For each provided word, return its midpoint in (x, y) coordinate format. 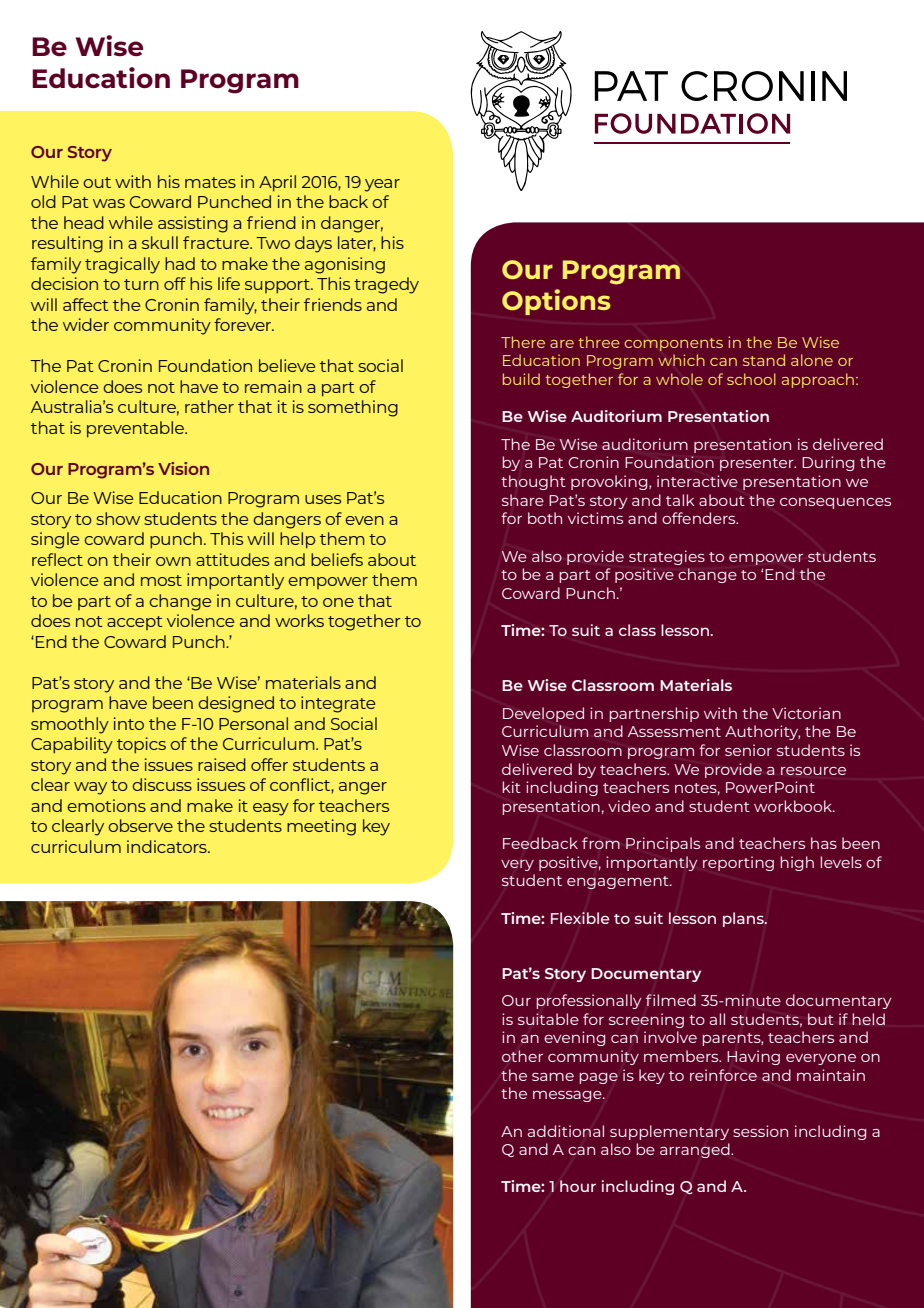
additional (566, 1131)
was (109, 203)
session (760, 1131)
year (382, 185)
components (674, 344)
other (522, 1056)
